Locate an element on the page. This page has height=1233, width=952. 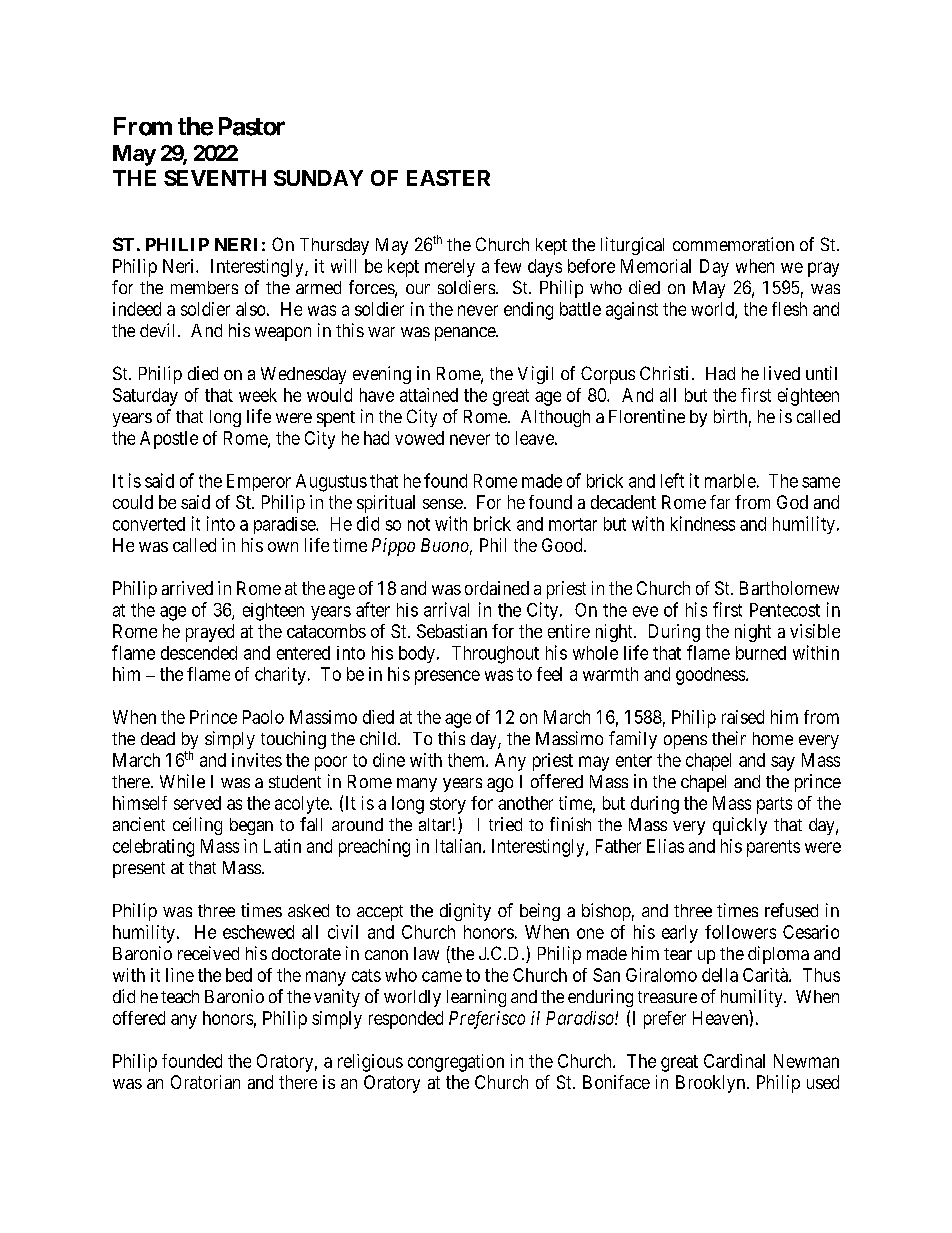
teach is located at coordinates (180, 996).
